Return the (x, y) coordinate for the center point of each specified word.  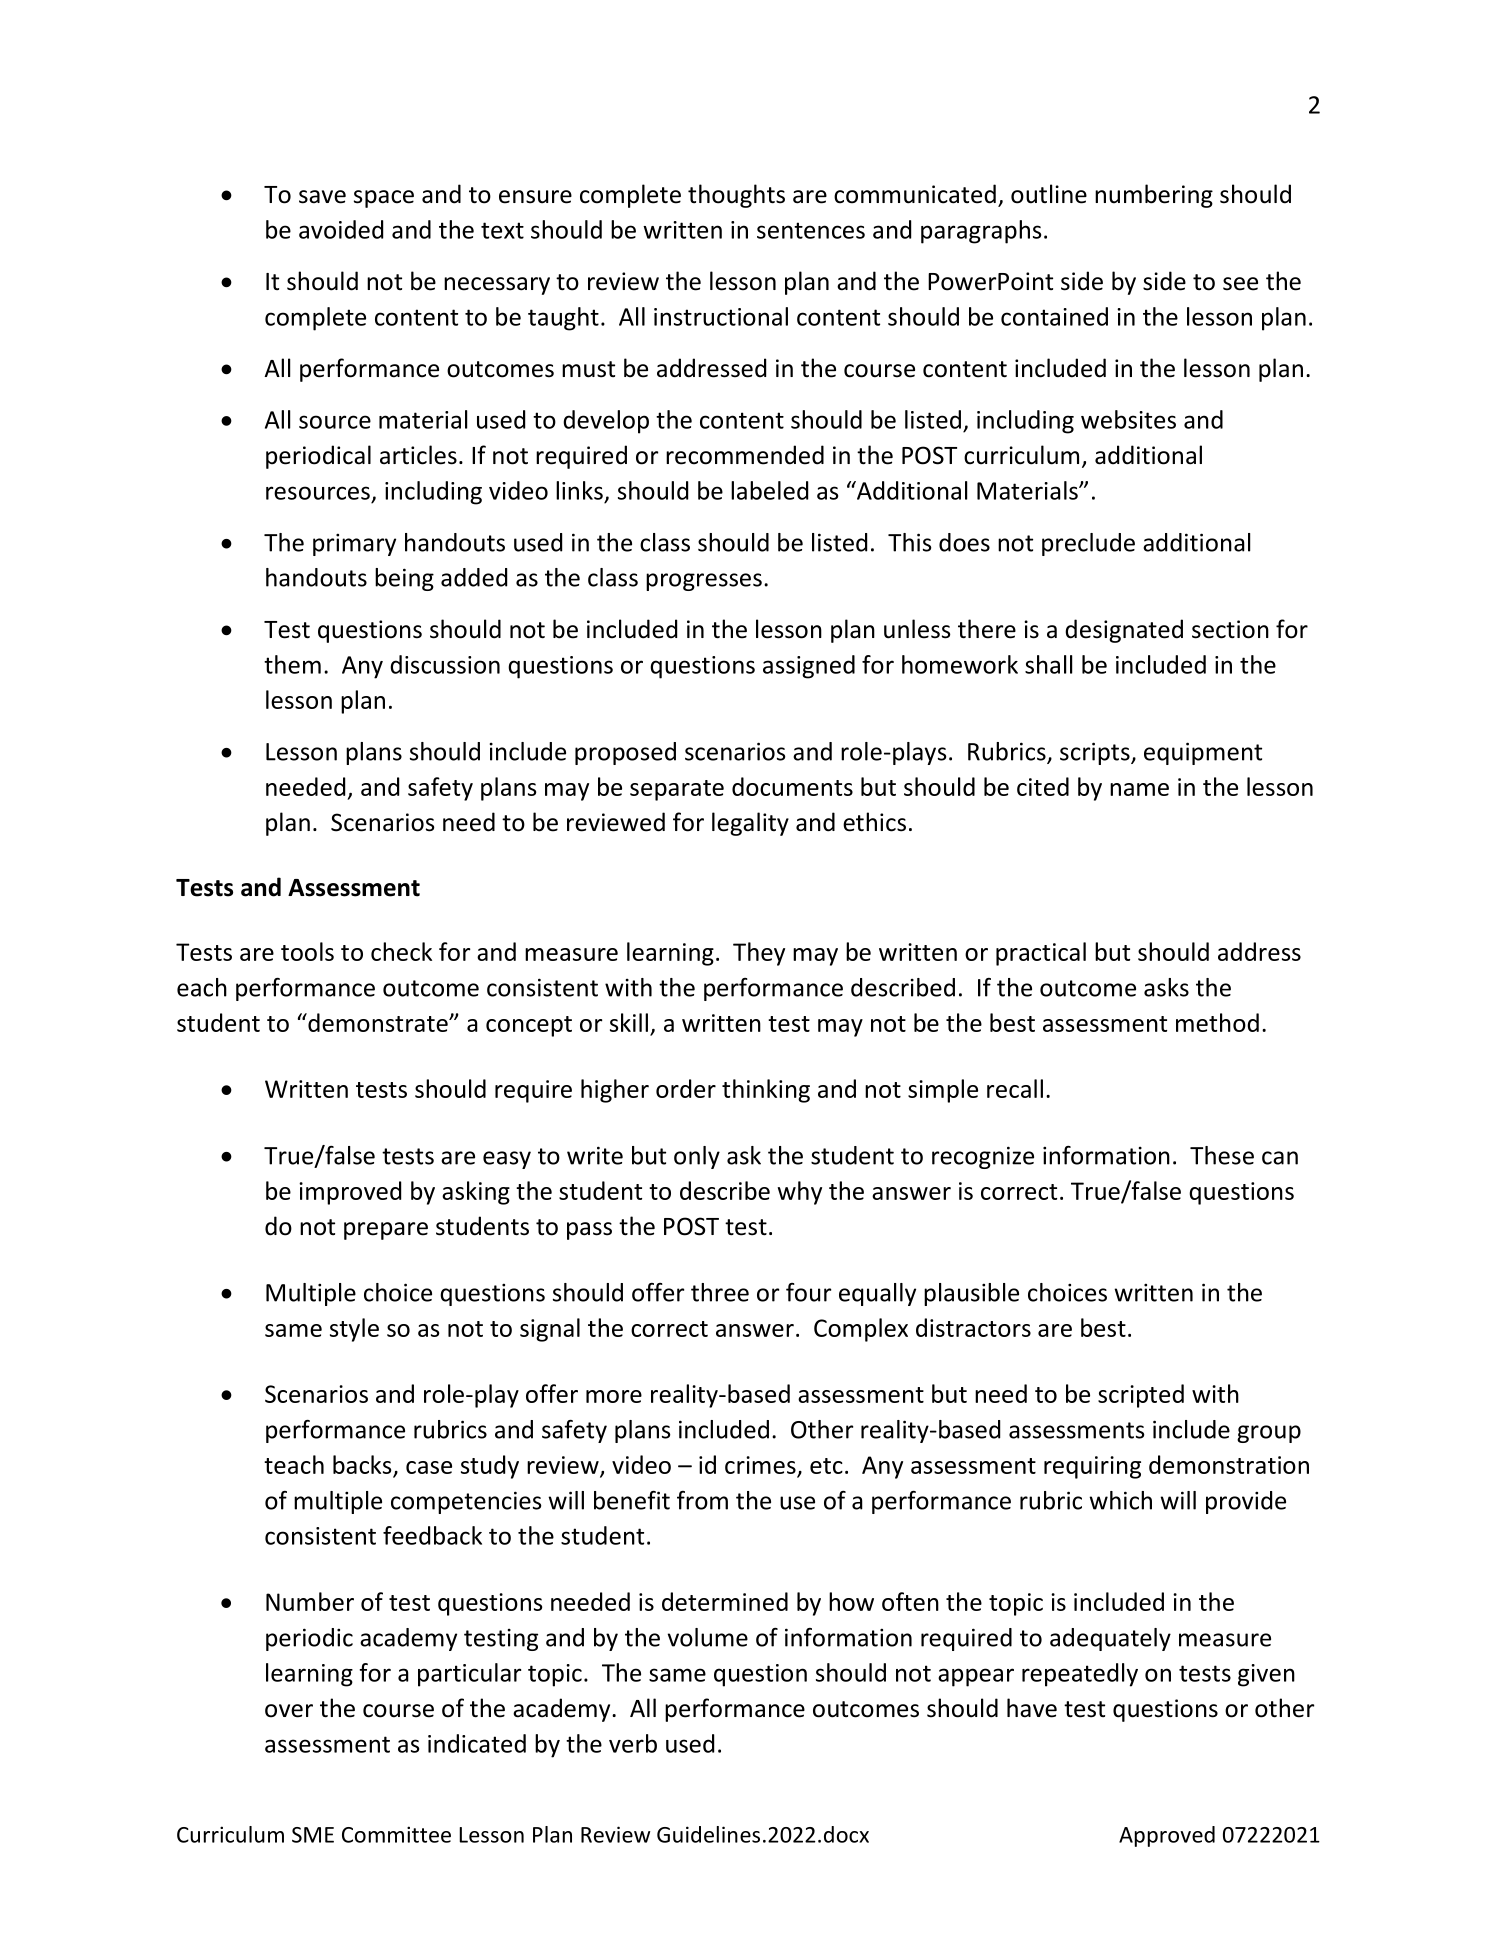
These (1222, 1155)
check (401, 951)
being (404, 579)
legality (750, 824)
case (429, 1467)
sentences (811, 230)
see (1240, 284)
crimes (760, 1465)
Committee (396, 1834)
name (1139, 789)
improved (350, 1193)
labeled (769, 490)
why (799, 1193)
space (384, 199)
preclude (1088, 544)
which (1120, 1500)
